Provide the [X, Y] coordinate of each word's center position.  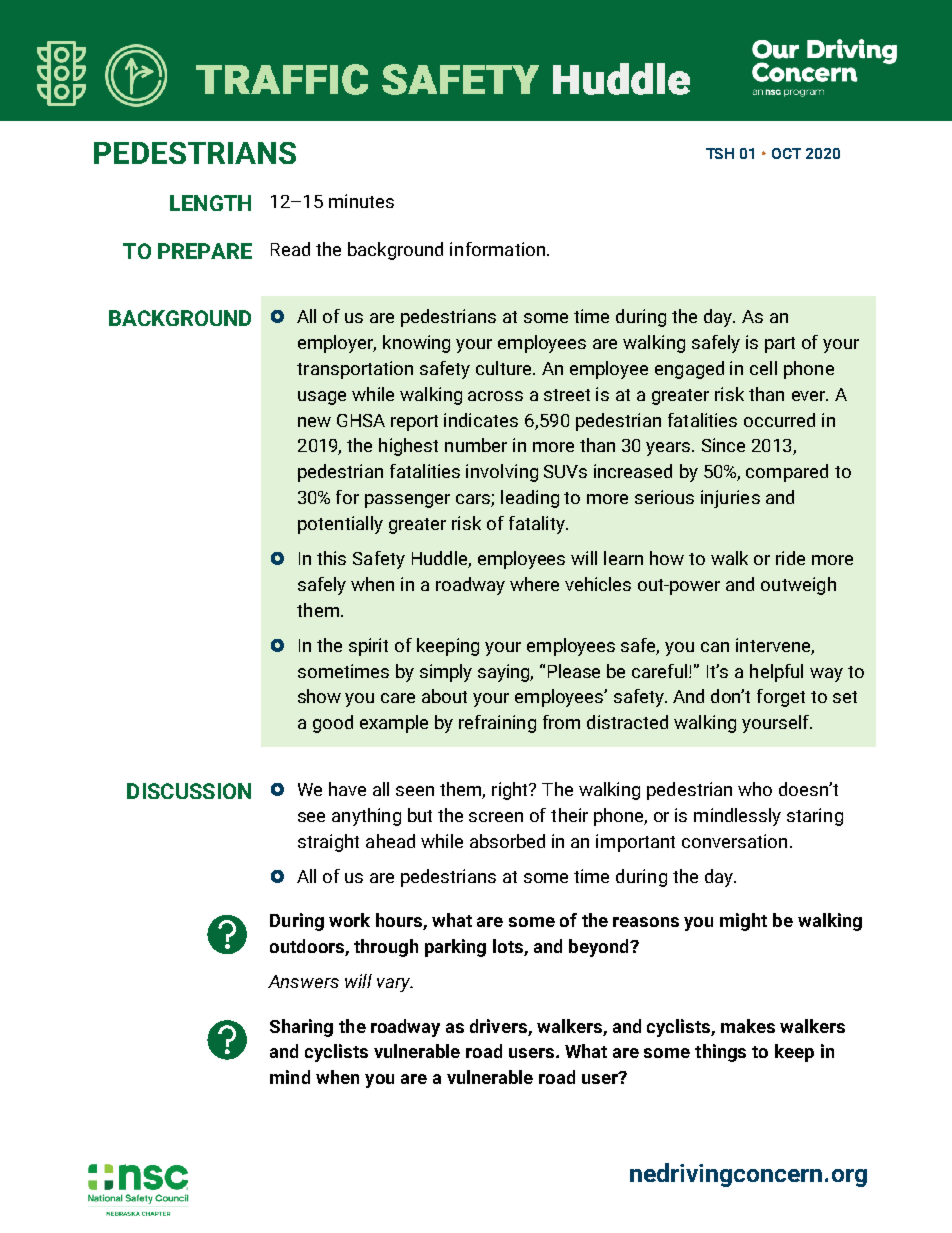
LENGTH [210, 203]
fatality [538, 525]
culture [505, 368]
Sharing [301, 1028]
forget [781, 698]
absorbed [507, 841]
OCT [786, 153]
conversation [734, 841]
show [319, 696]
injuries [730, 499]
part [780, 345]
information [497, 249]
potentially [340, 525]
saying [505, 673]
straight [328, 843]
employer [337, 344]
